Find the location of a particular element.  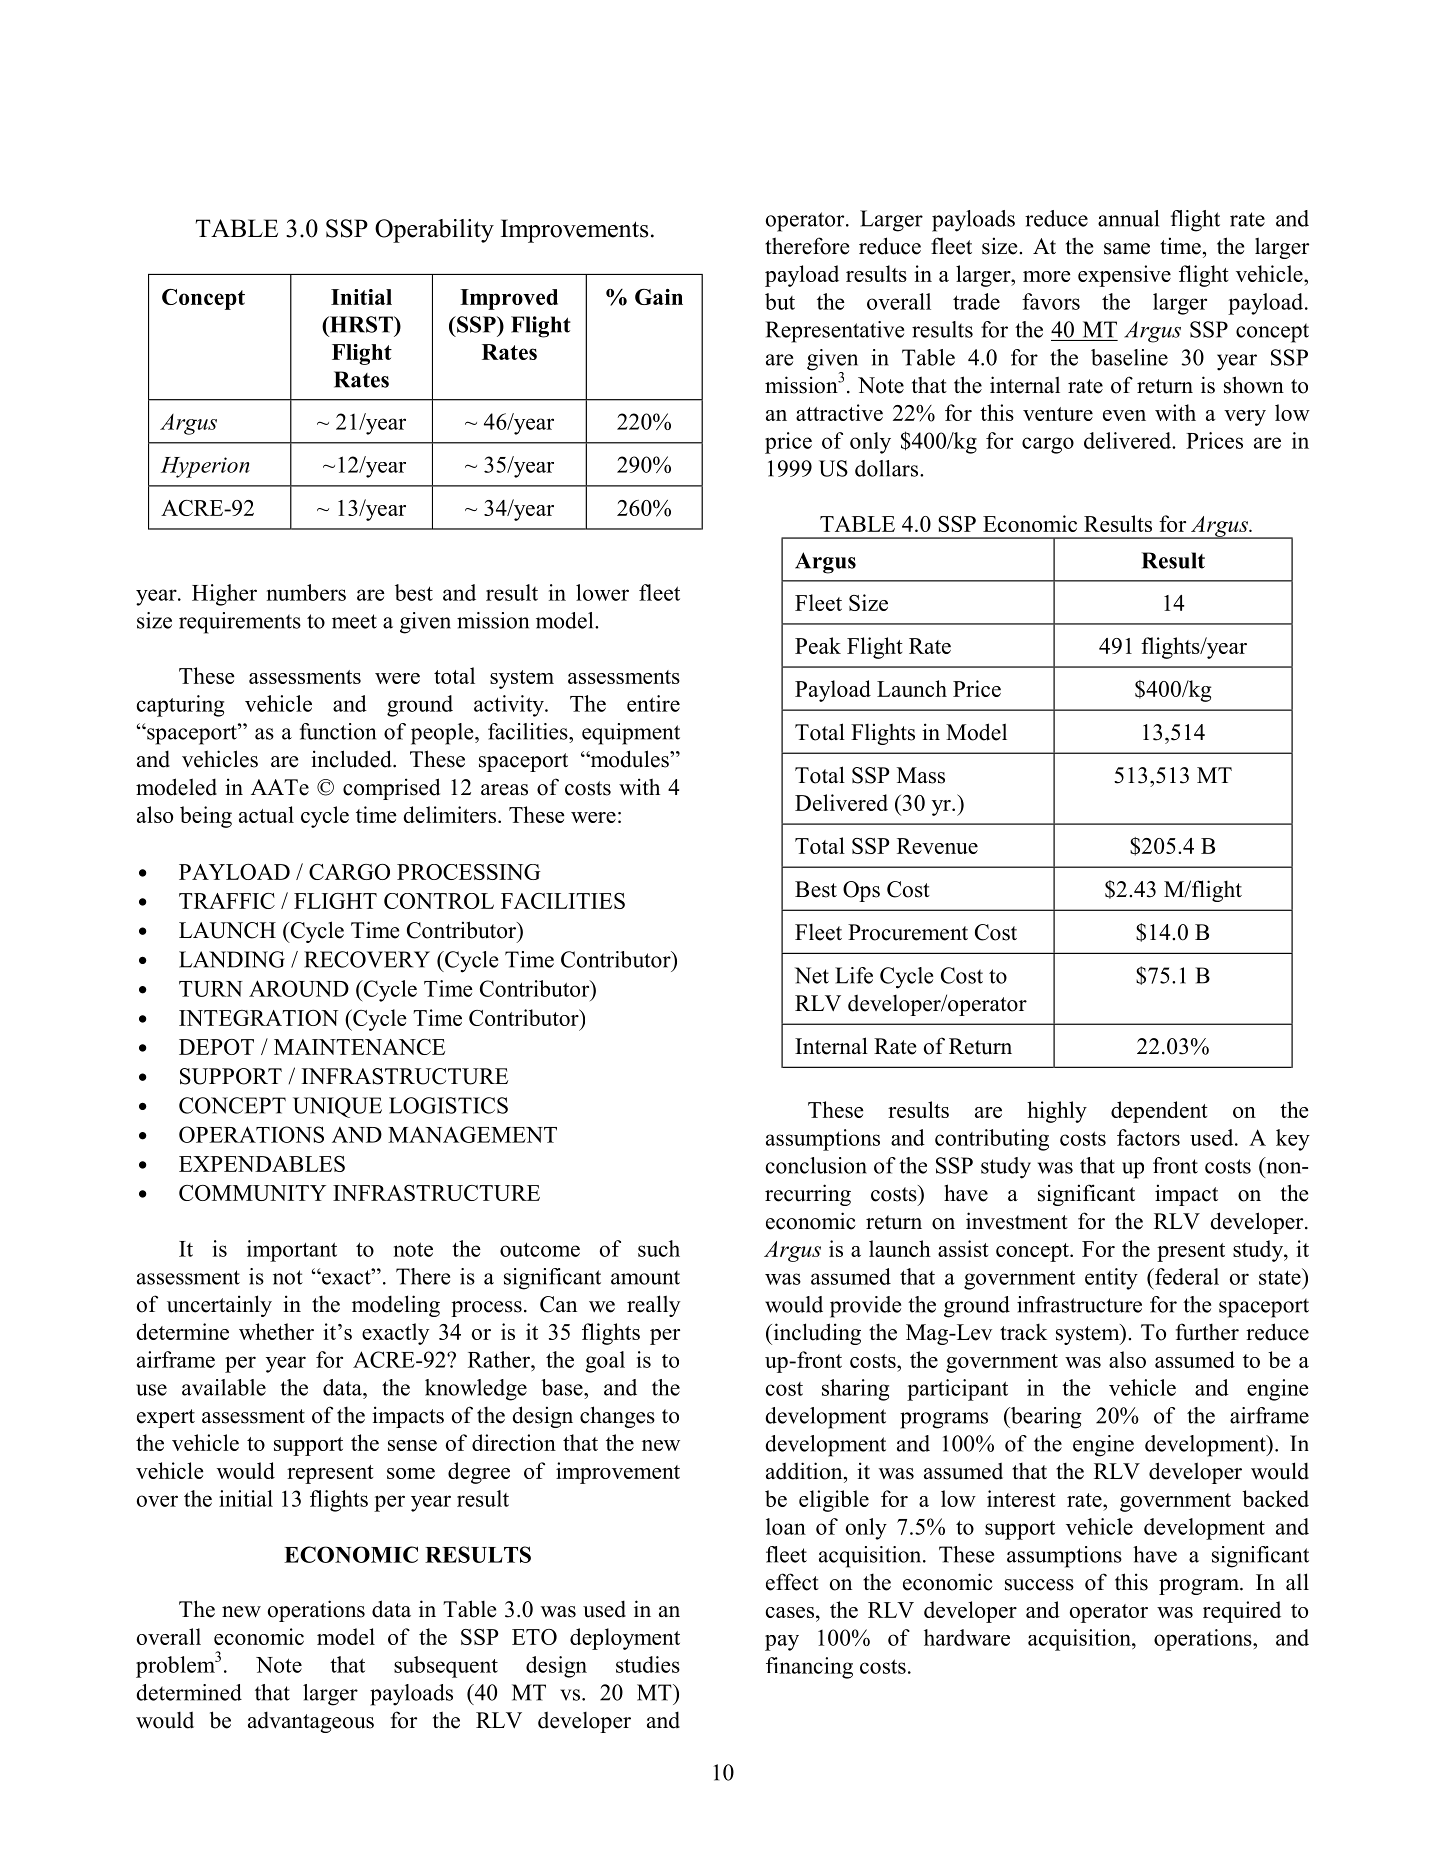

advantageous is located at coordinates (311, 1722).
